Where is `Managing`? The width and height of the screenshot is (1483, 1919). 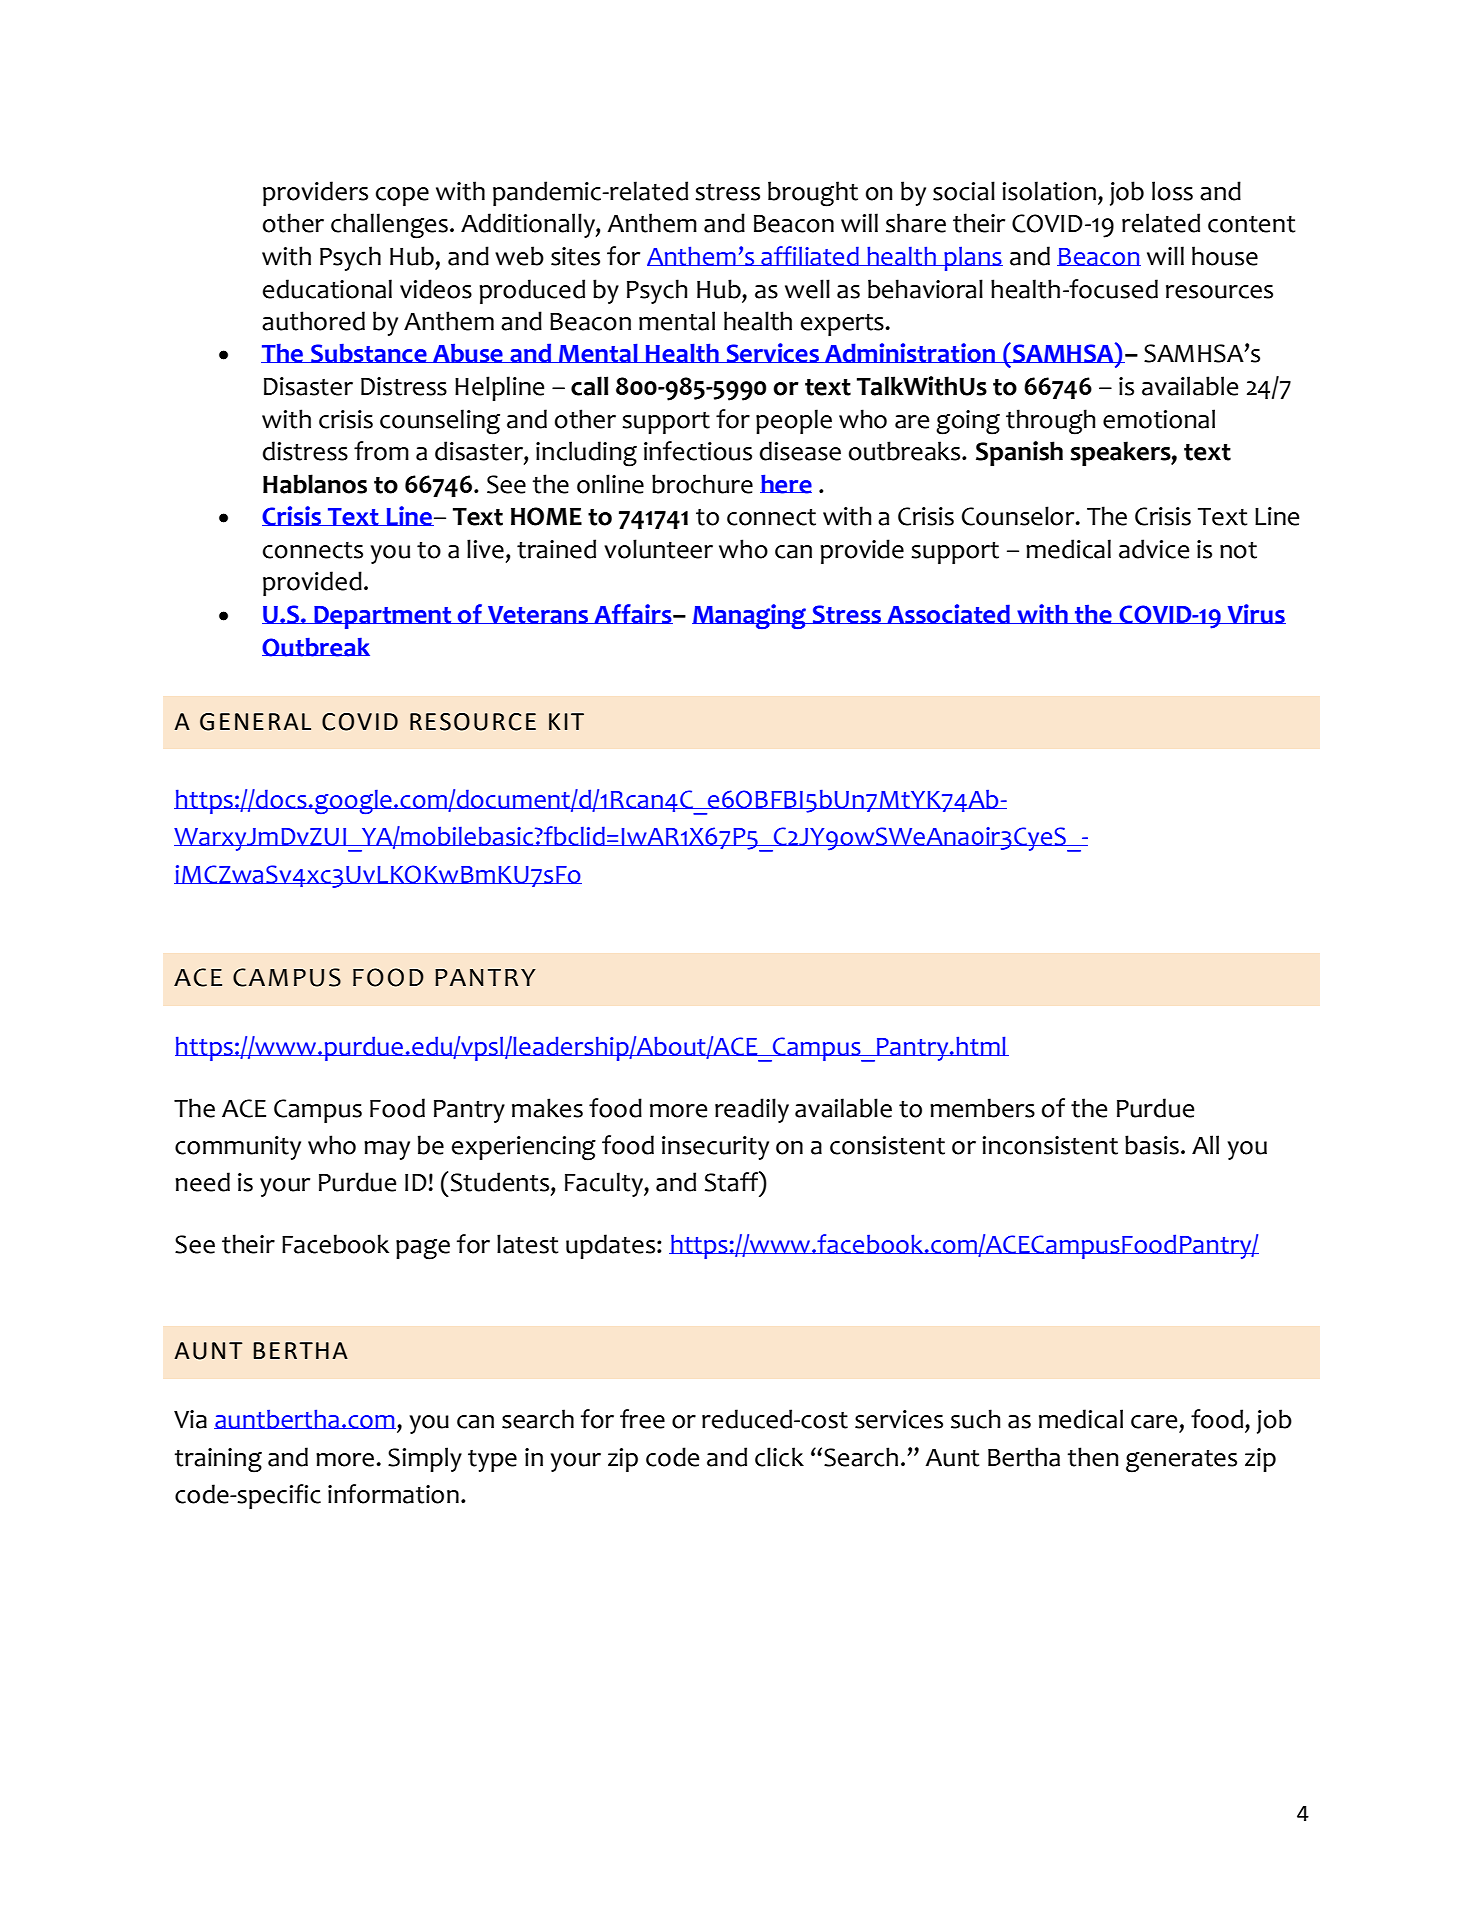
Managing is located at coordinates (750, 616).
